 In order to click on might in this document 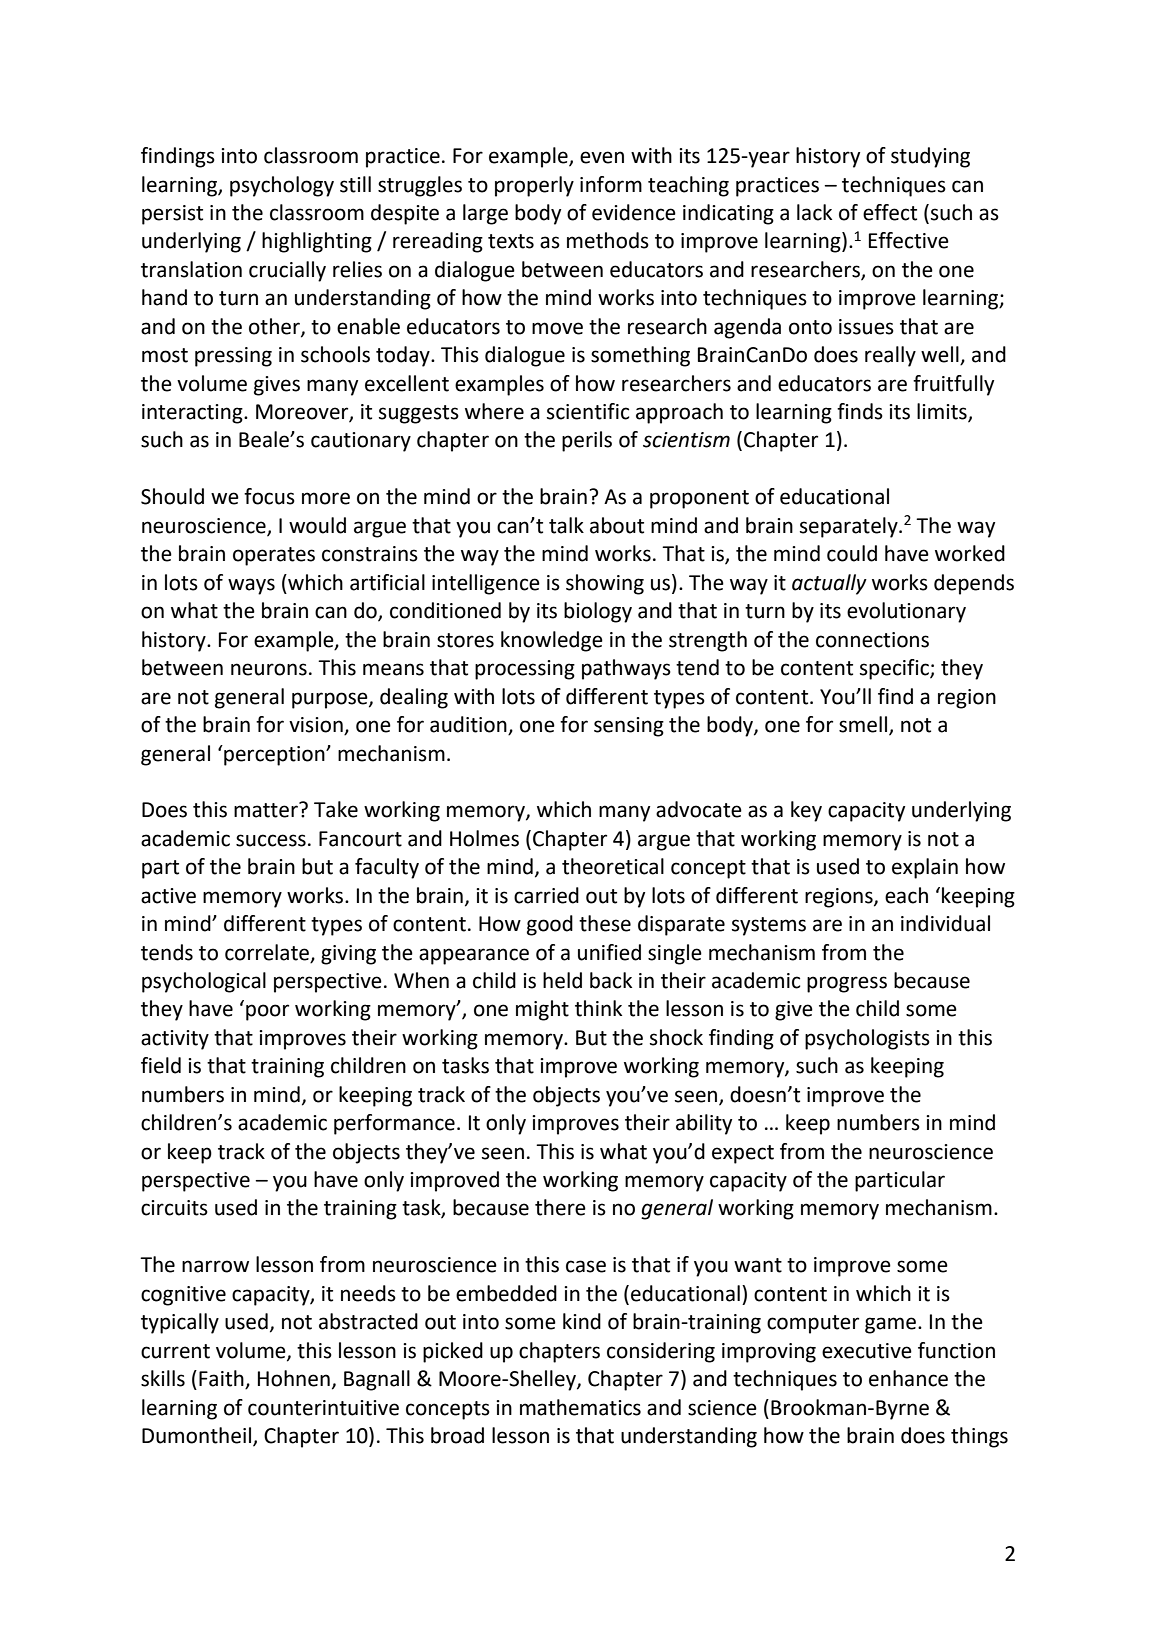, I will do `click(542, 1010)`.
